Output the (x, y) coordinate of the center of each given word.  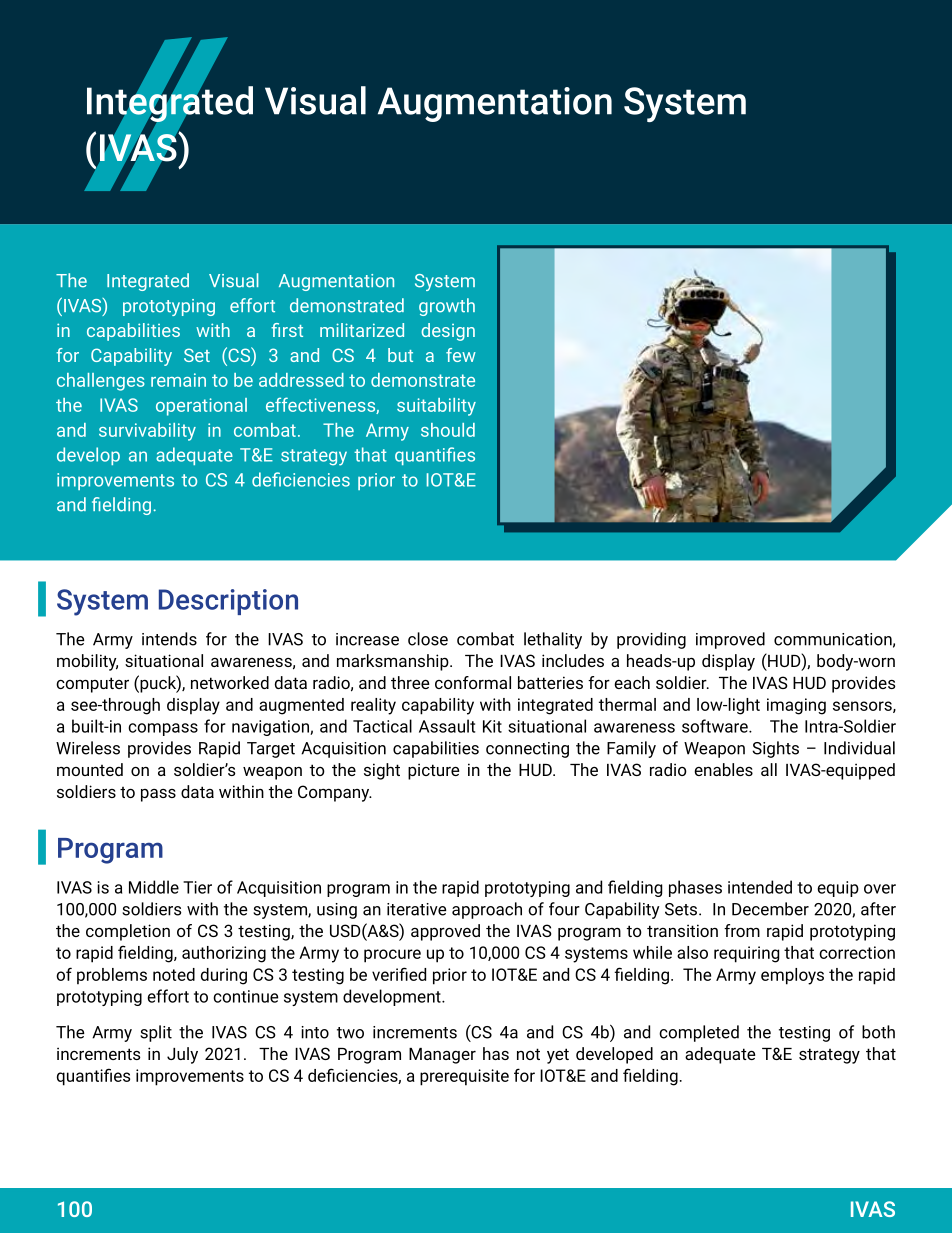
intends (169, 639)
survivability (147, 432)
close (428, 639)
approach (487, 910)
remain (178, 380)
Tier (197, 887)
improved (730, 640)
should (448, 430)
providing (651, 640)
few (461, 355)
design (448, 332)
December (770, 909)
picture (433, 771)
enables (723, 769)
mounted (90, 769)
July (182, 1055)
